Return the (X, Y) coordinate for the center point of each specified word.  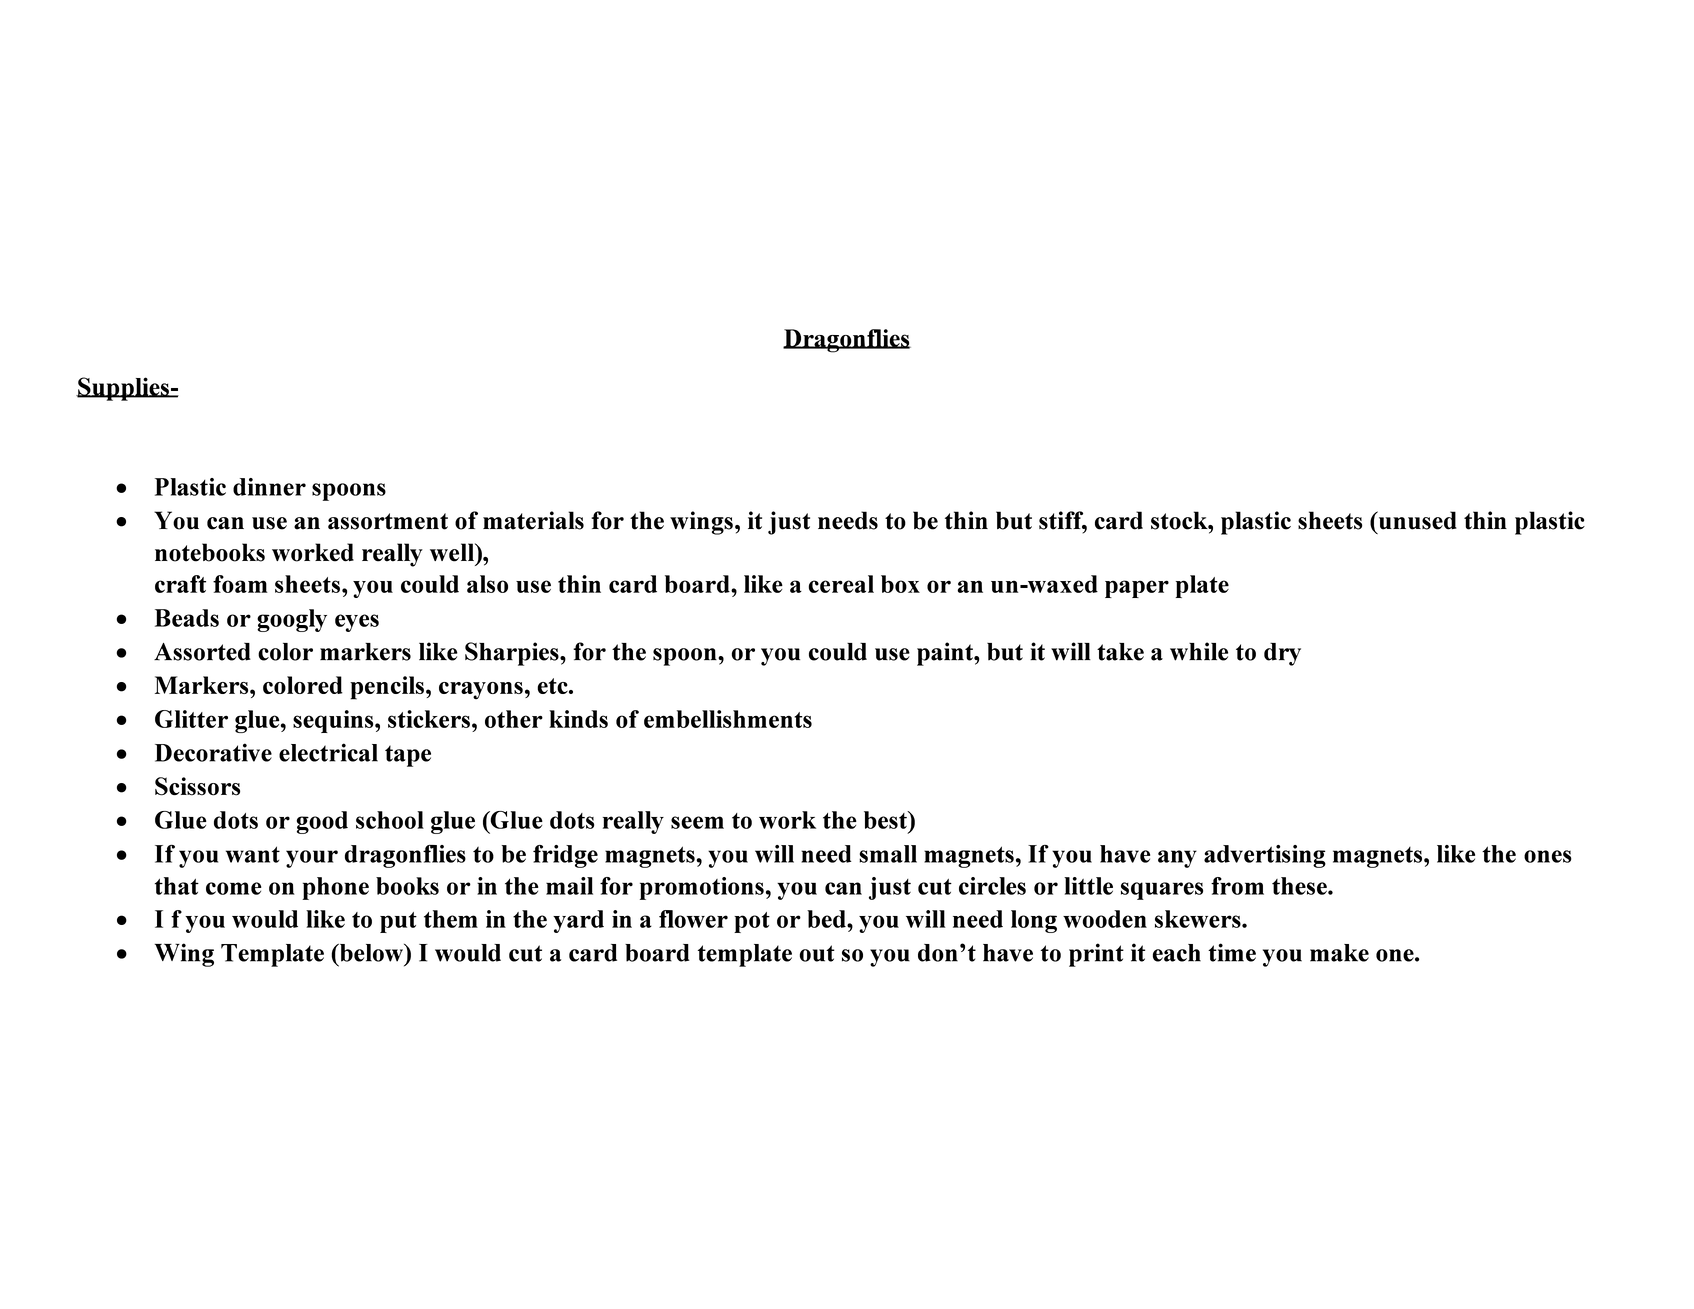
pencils (387, 688)
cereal (841, 584)
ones (1548, 856)
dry (1282, 654)
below (371, 953)
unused (1416, 520)
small (888, 854)
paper (1137, 589)
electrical (328, 752)
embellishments (728, 719)
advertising (1265, 856)
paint (946, 654)
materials (533, 520)
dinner (269, 487)
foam (240, 584)
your (312, 859)
